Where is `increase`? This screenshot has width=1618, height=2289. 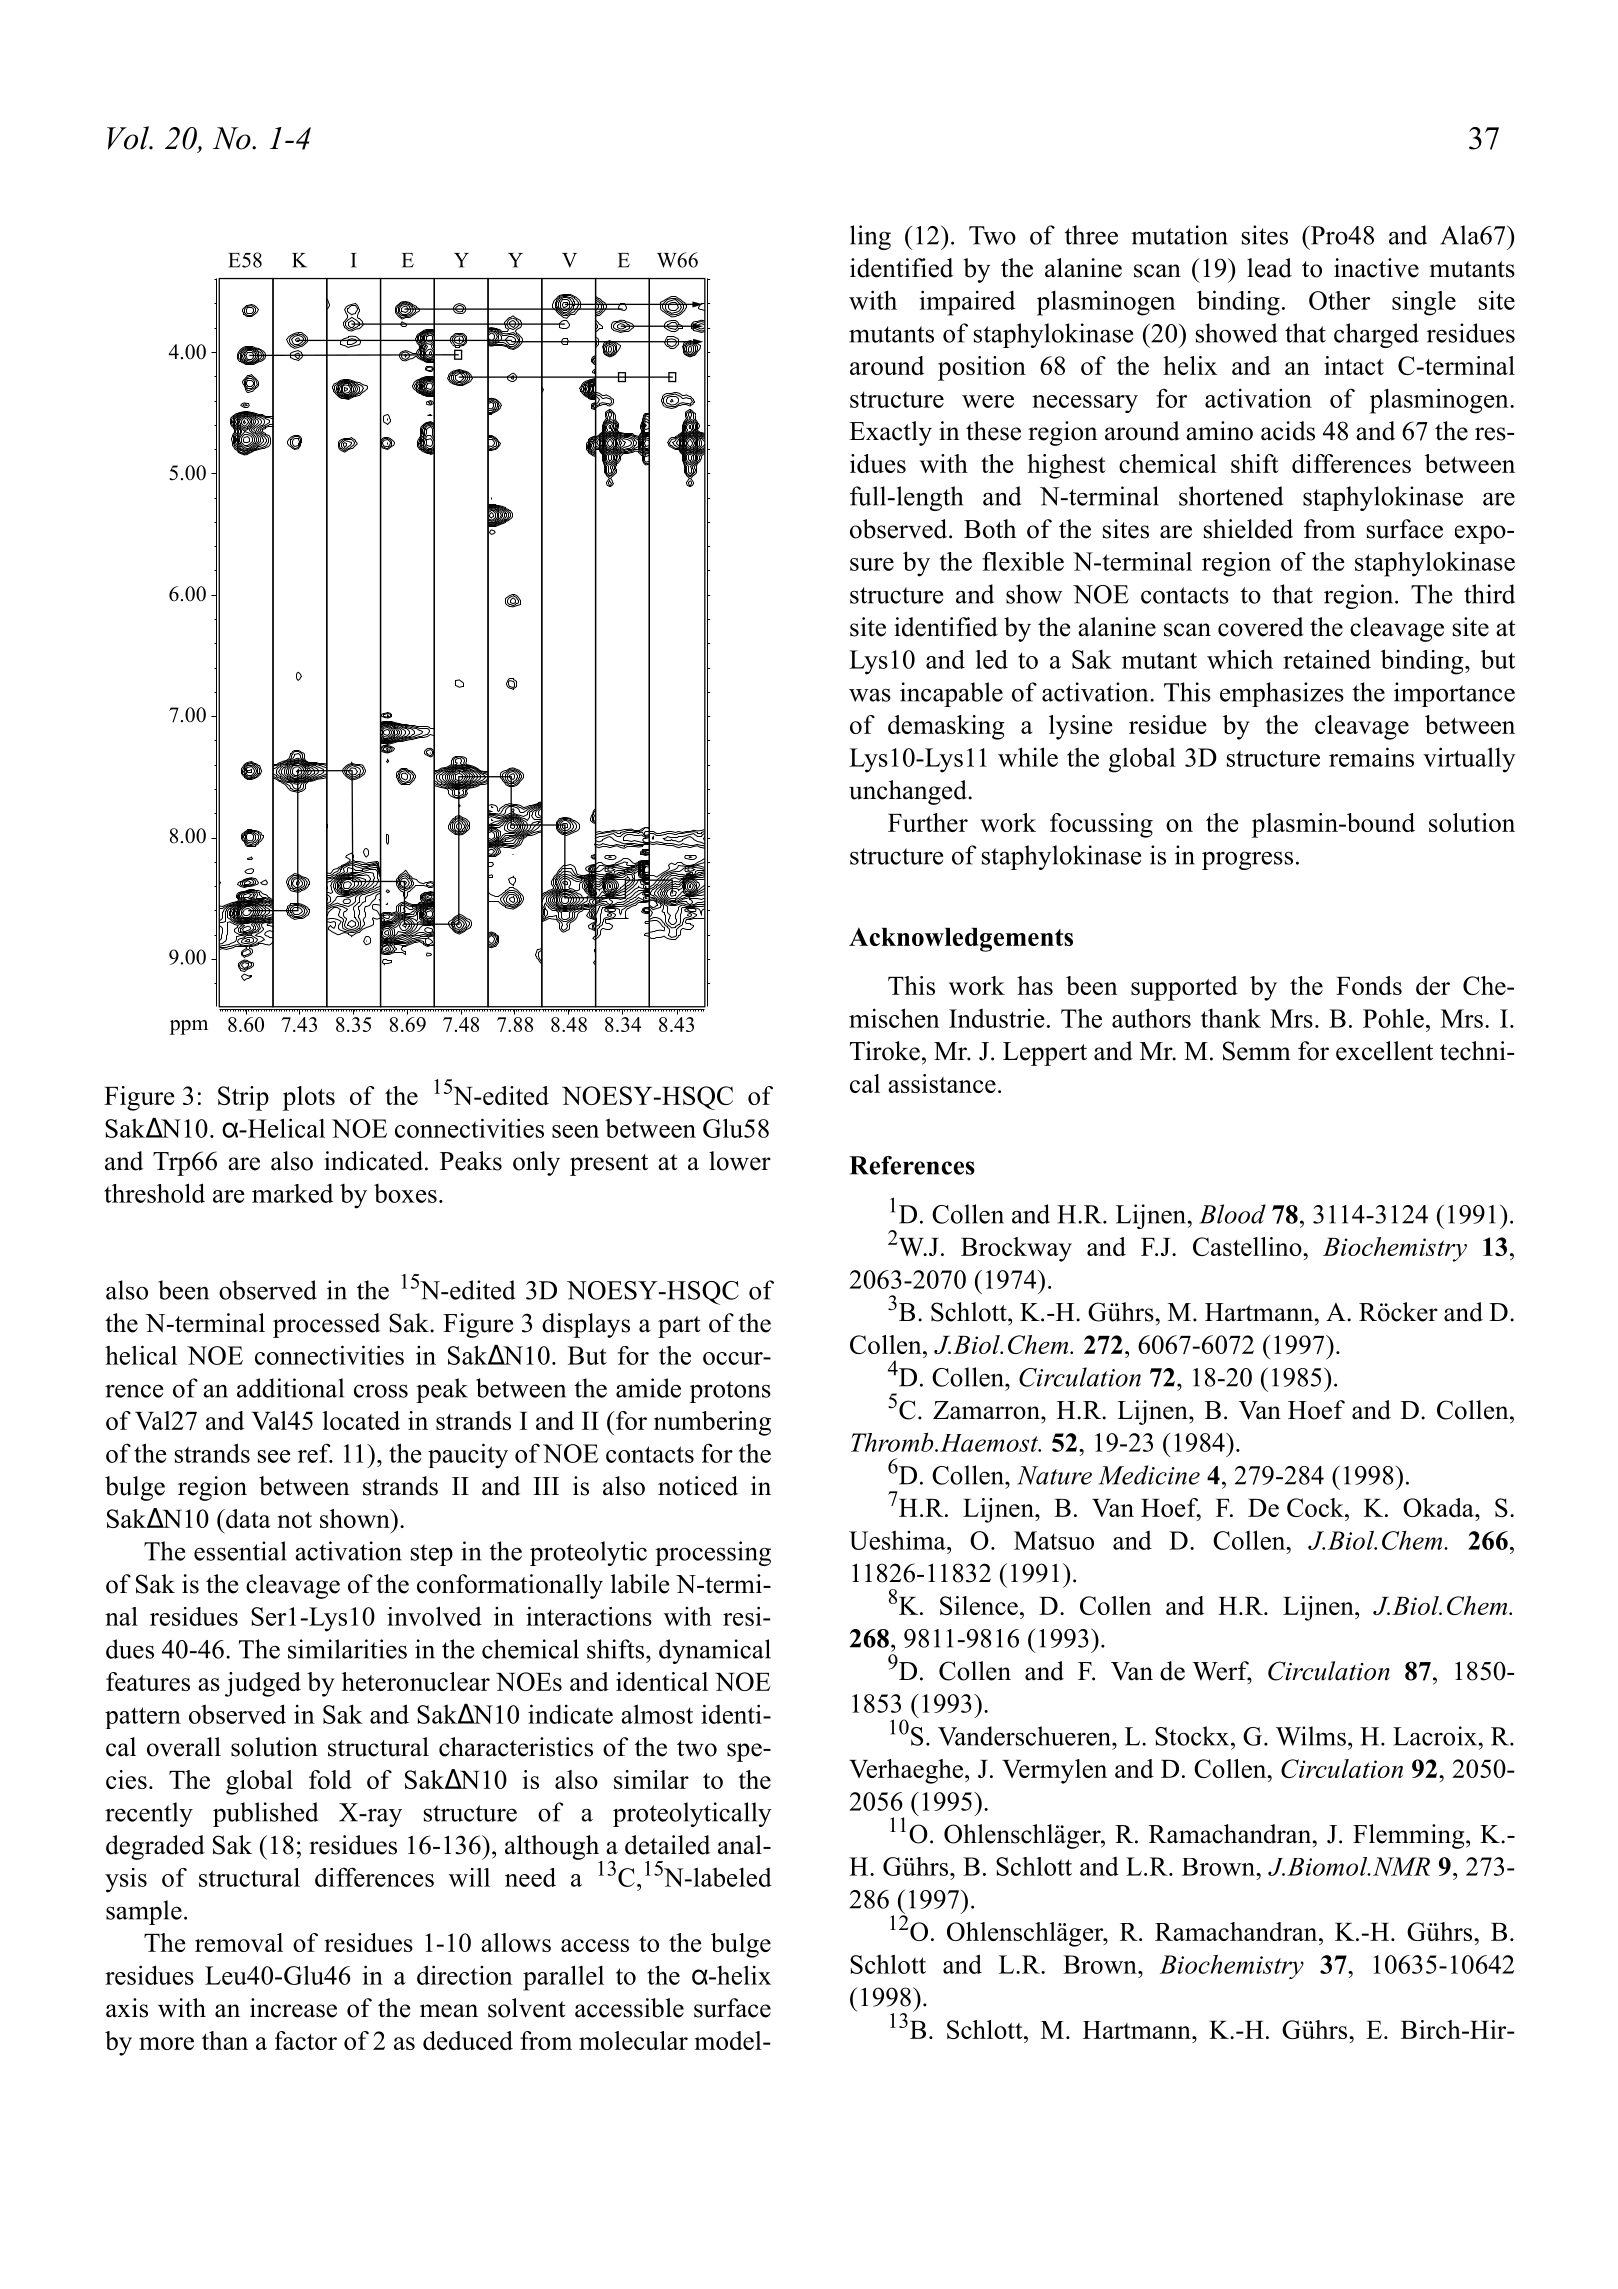
increase is located at coordinates (293, 2008).
